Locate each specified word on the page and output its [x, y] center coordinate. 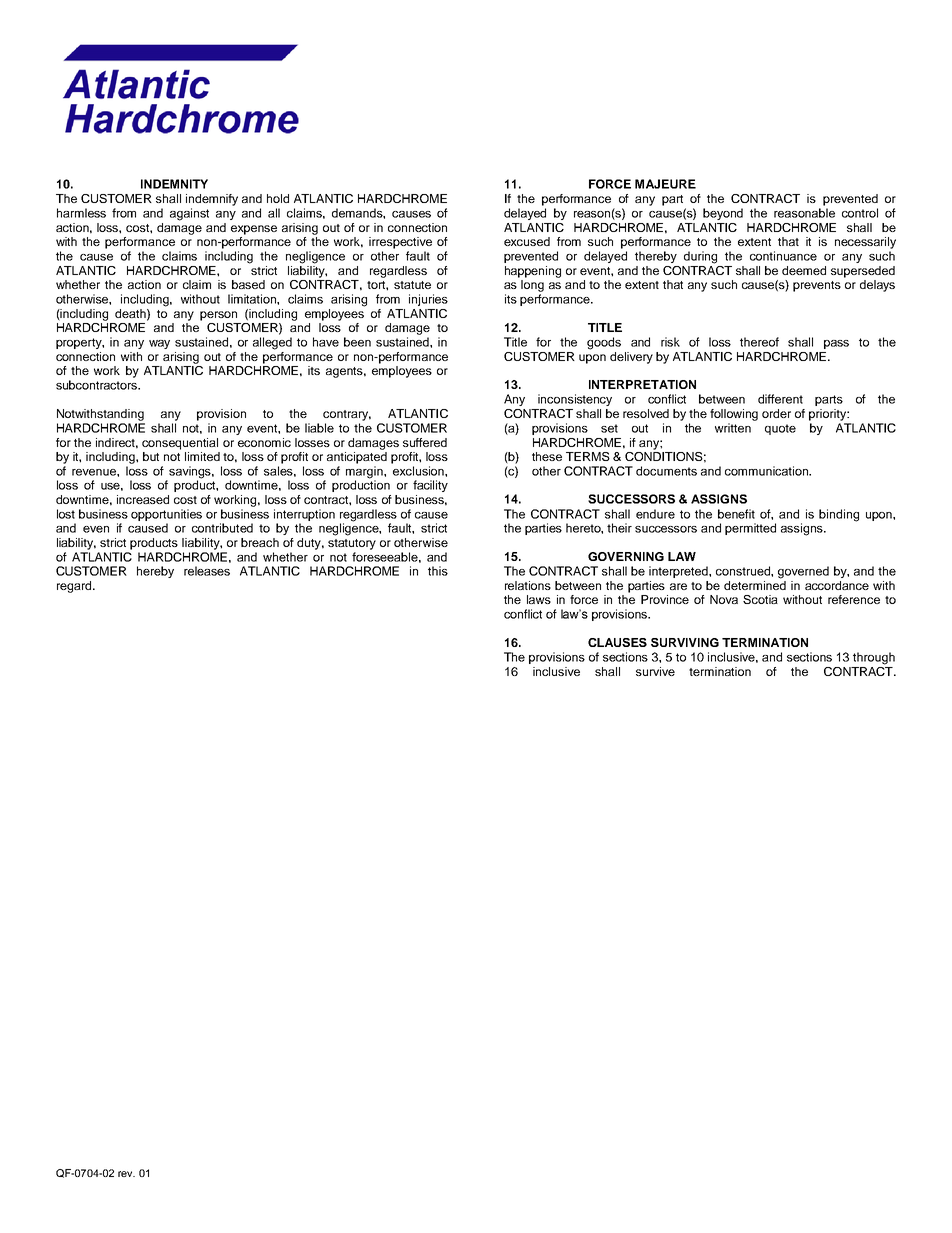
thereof [759, 342]
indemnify [212, 200]
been [357, 342]
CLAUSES [617, 642]
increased [143, 499]
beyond [723, 214]
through [874, 658]
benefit [736, 514]
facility [430, 486]
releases [207, 571]
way [159, 344]
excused [527, 241]
